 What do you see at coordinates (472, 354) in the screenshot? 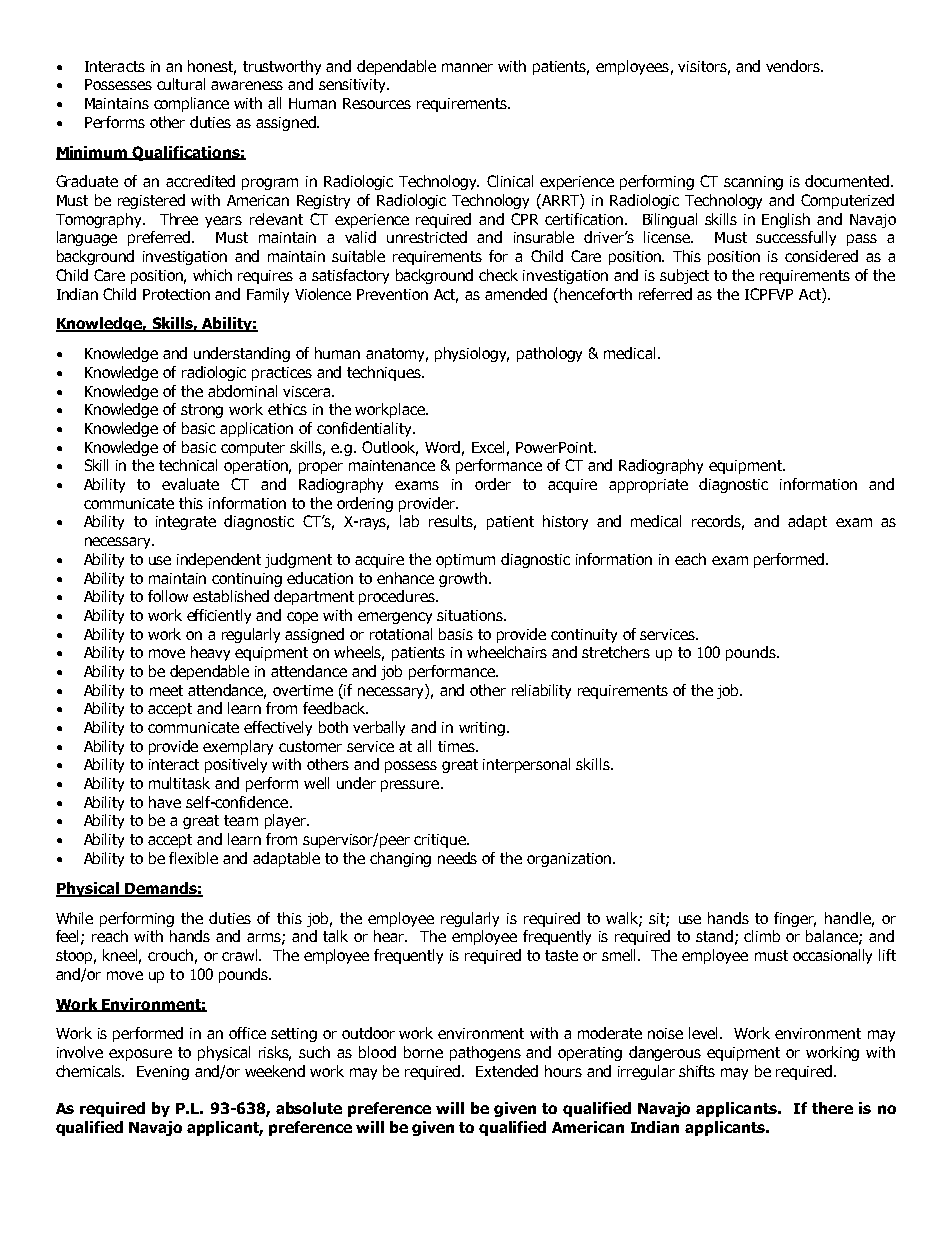
I see `physiology` at bounding box center [472, 354].
